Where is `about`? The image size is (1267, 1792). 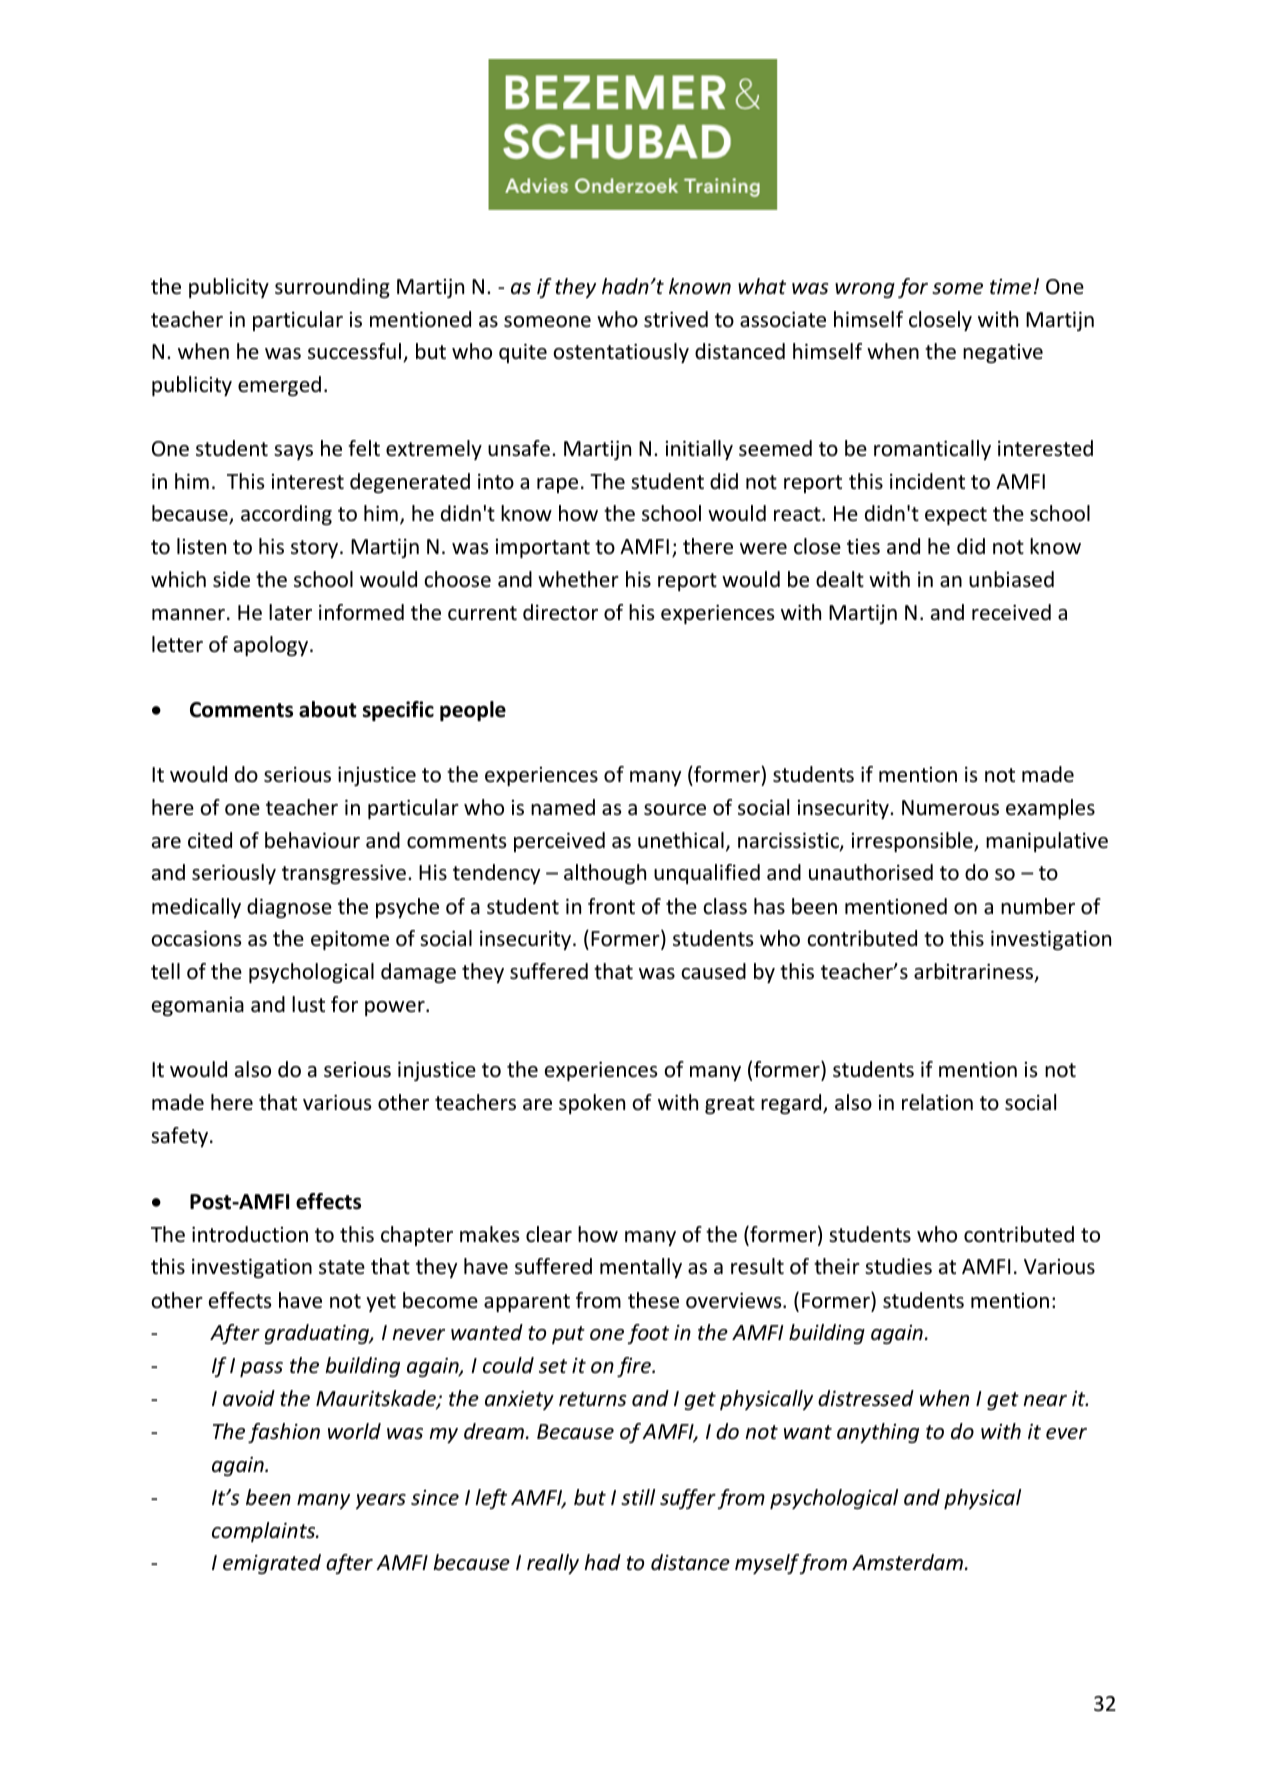
about is located at coordinates (328, 709).
